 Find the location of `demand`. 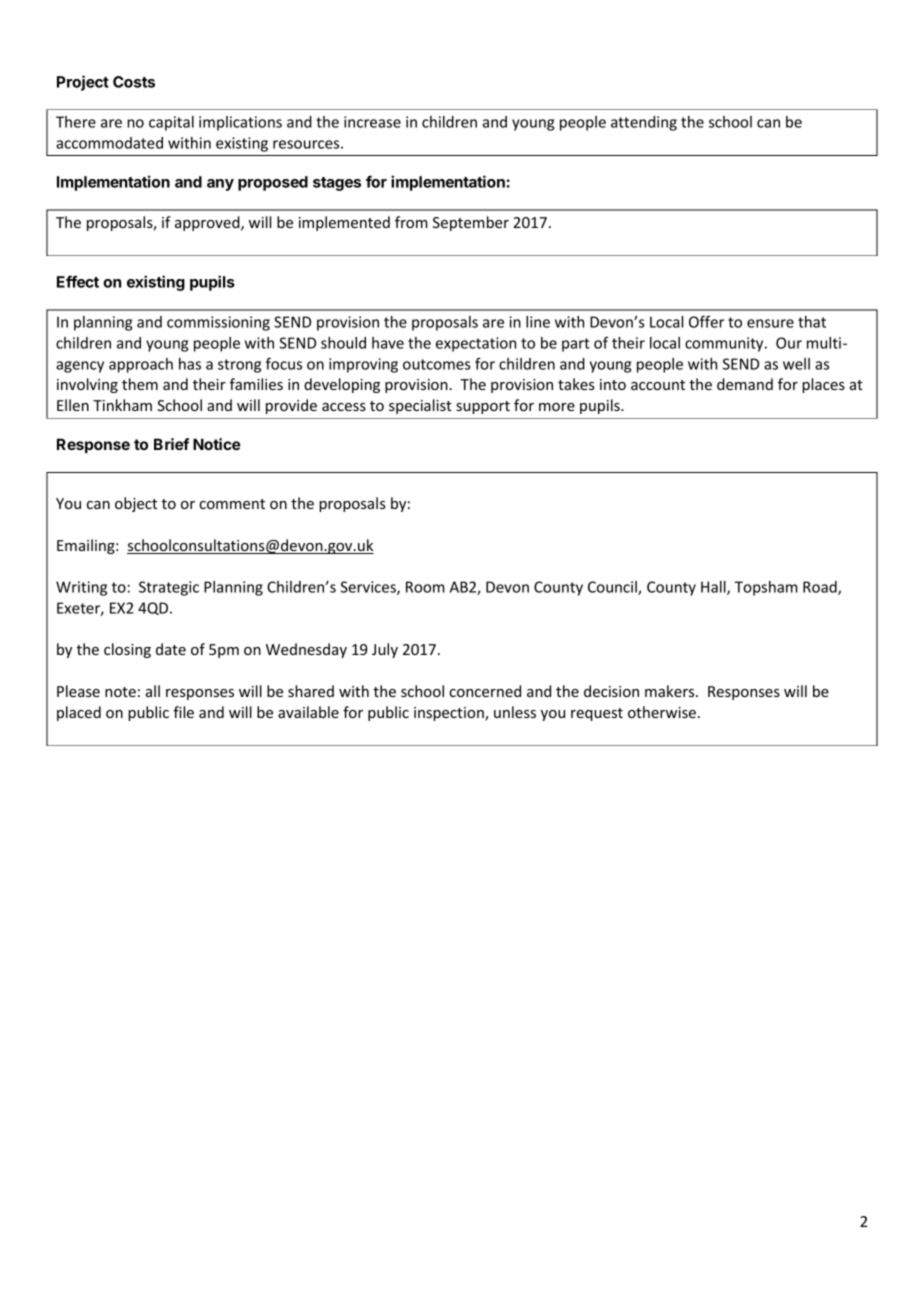

demand is located at coordinates (745, 384).
